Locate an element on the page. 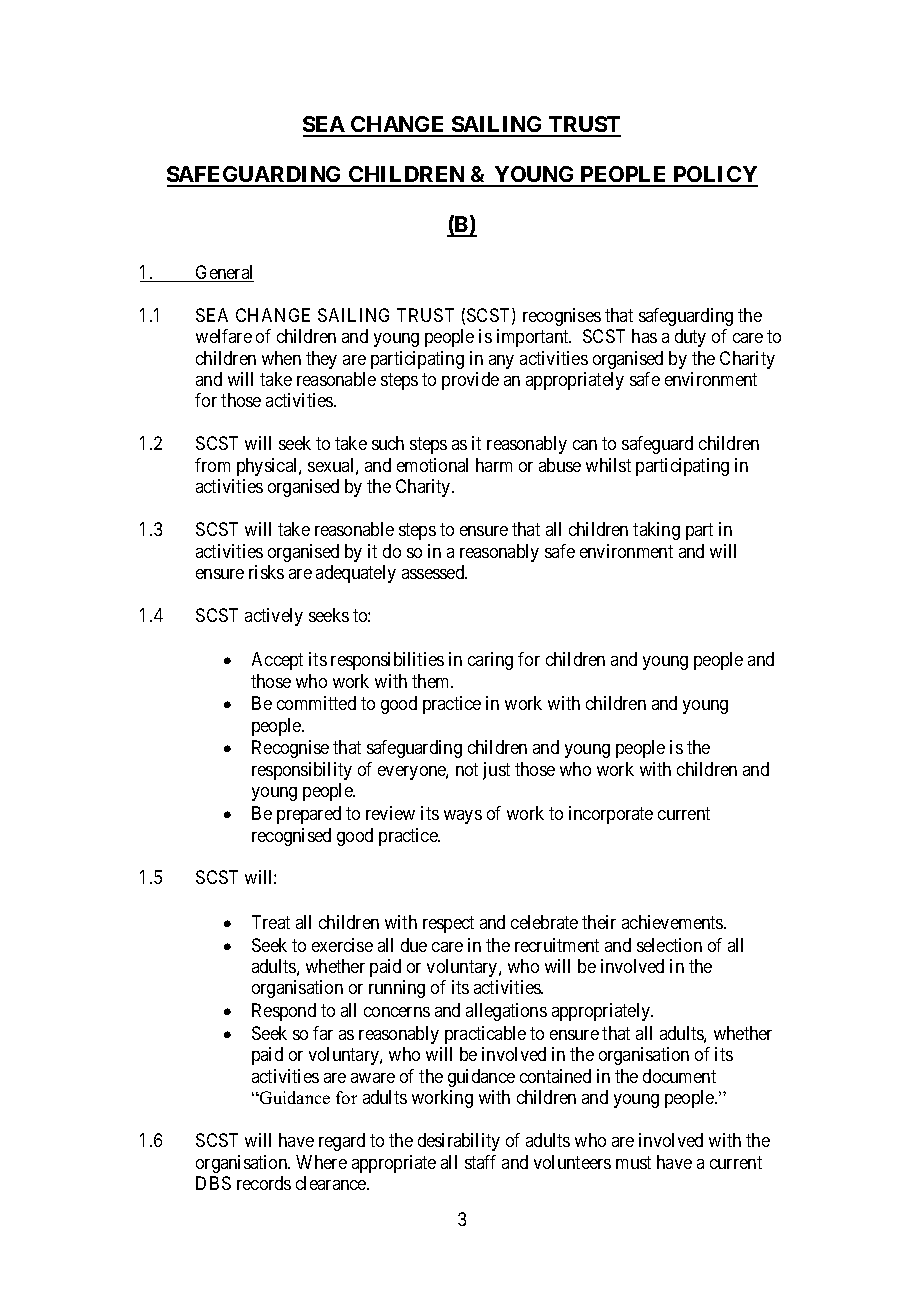 Image resolution: width=924 pixels, height=1308 pixels. records is located at coordinates (264, 1183).
